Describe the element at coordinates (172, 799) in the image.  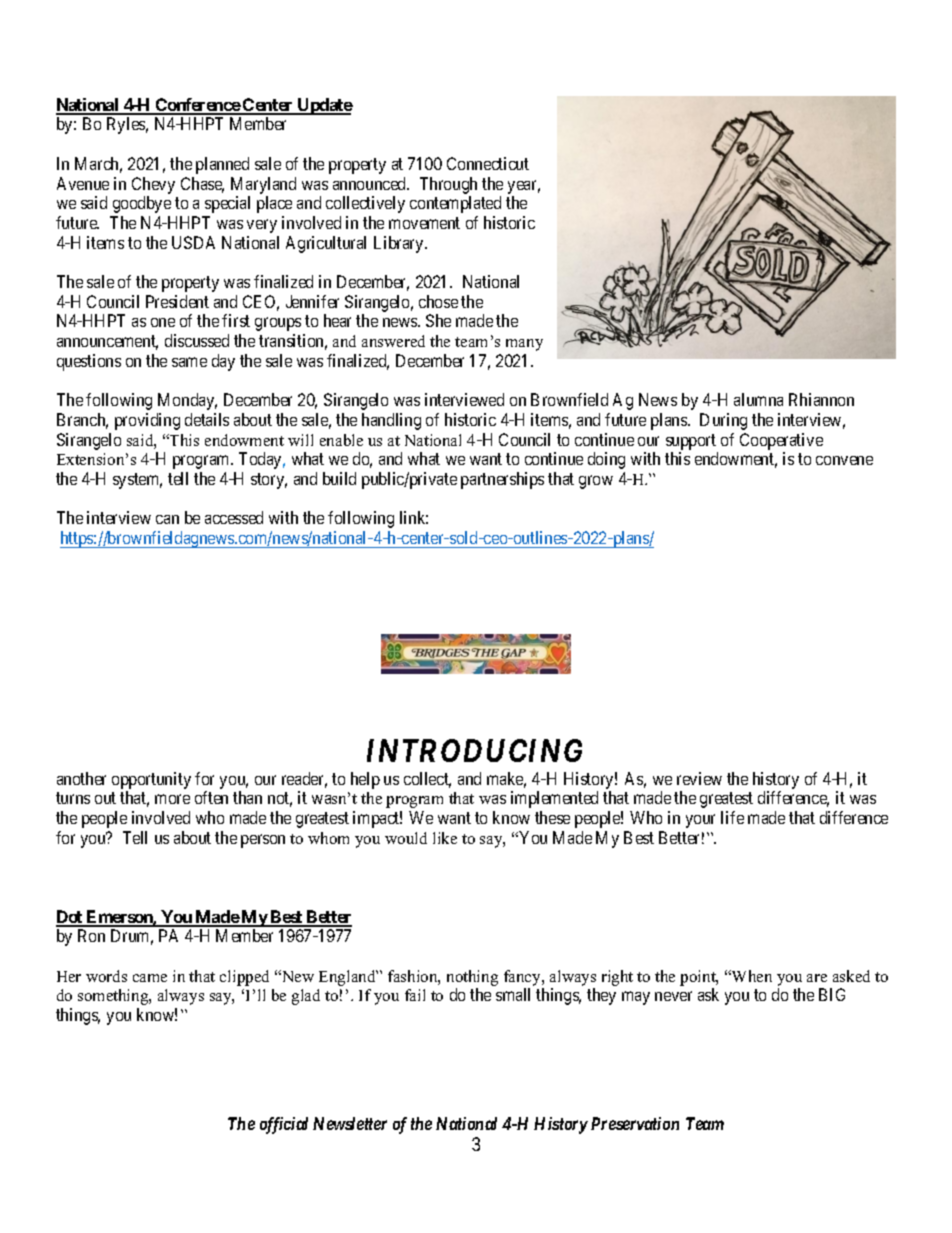
I see `more` at that location.
